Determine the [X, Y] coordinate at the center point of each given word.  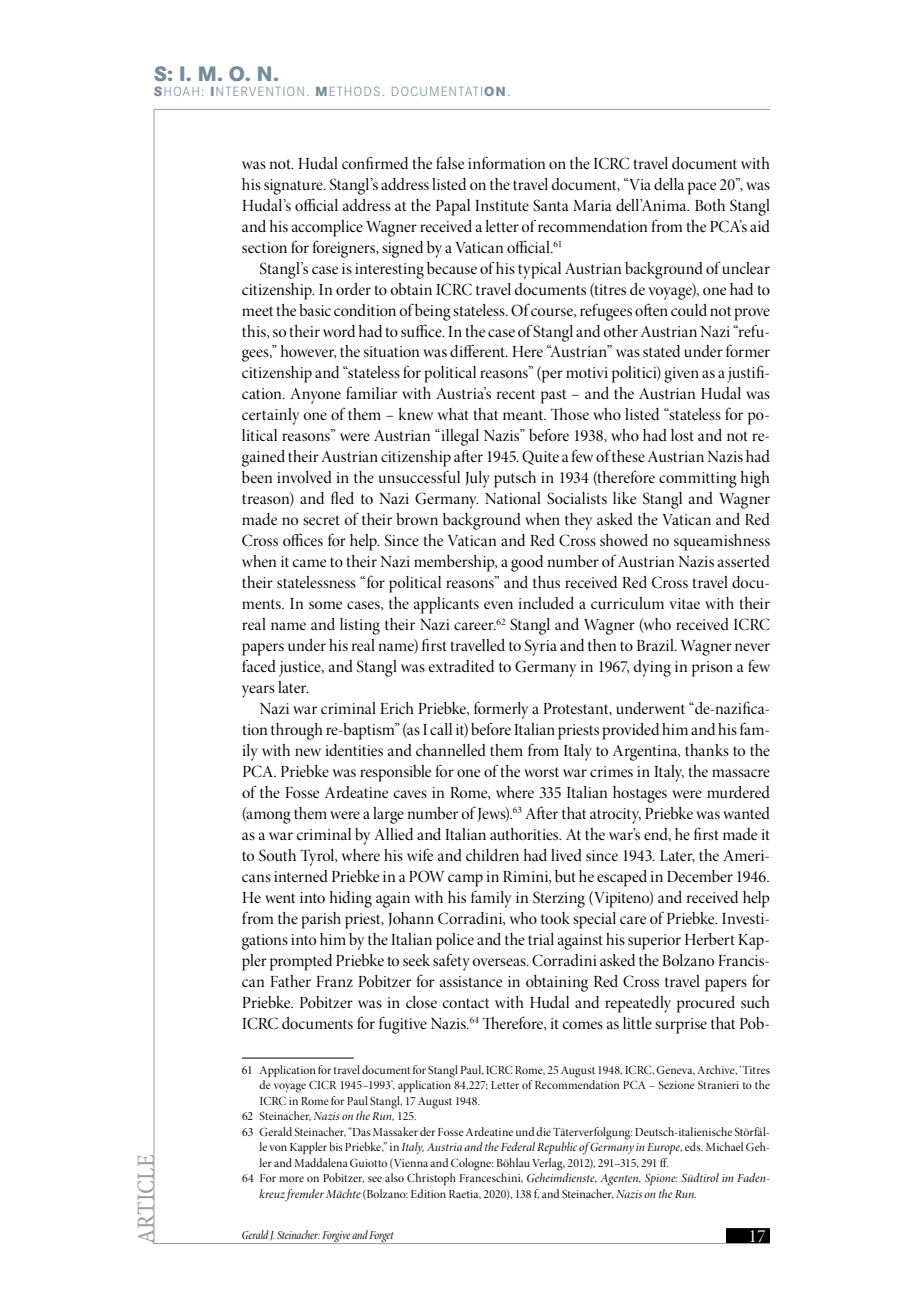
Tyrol [318, 857]
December [700, 876]
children [492, 855]
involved [304, 477]
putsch [515, 479]
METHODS [348, 91]
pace [702, 188]
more [291, 1179]
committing [698, 480]
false [450, 162]
